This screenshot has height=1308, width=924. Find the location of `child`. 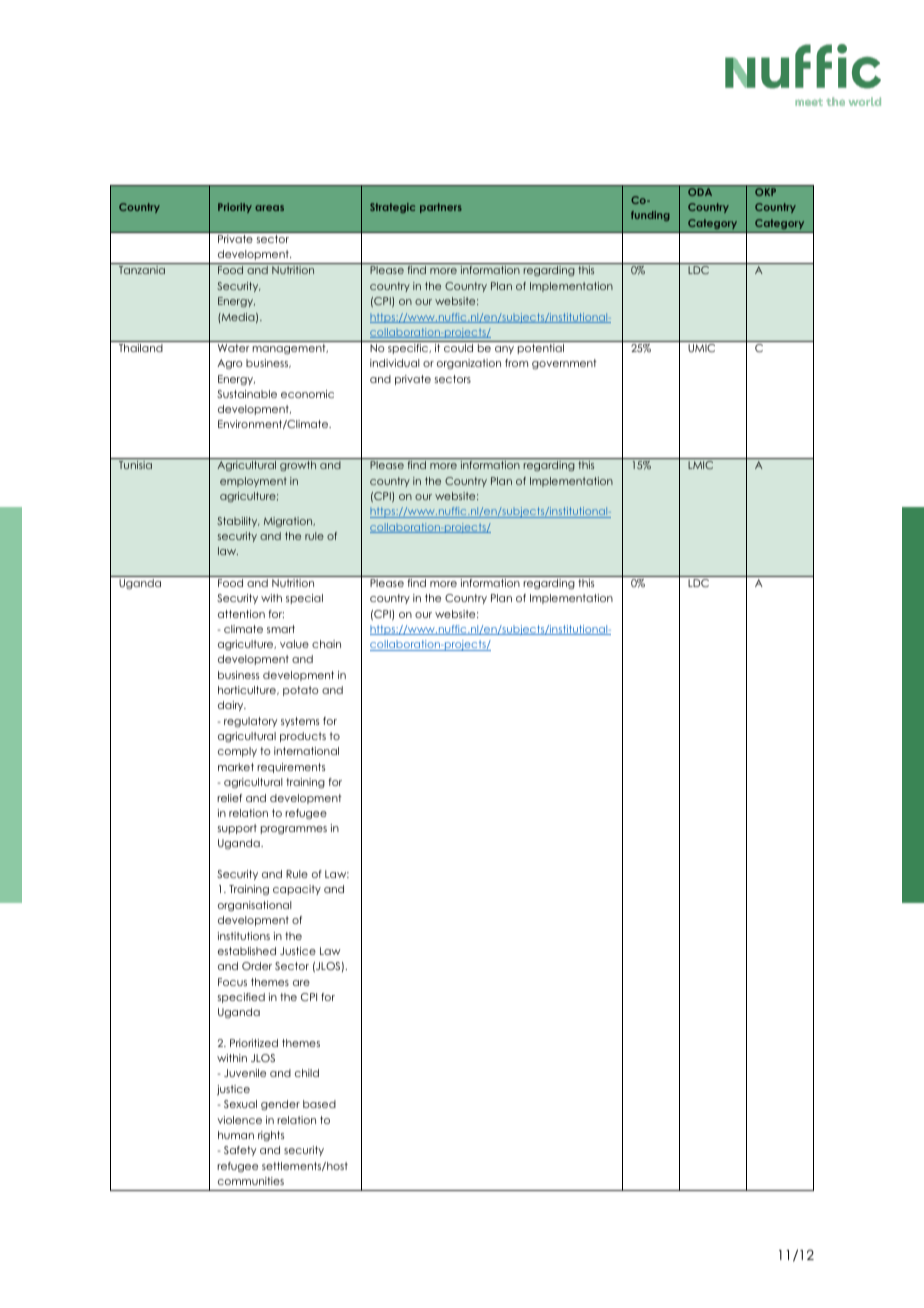

child is located at coordinates (307, 1073).
